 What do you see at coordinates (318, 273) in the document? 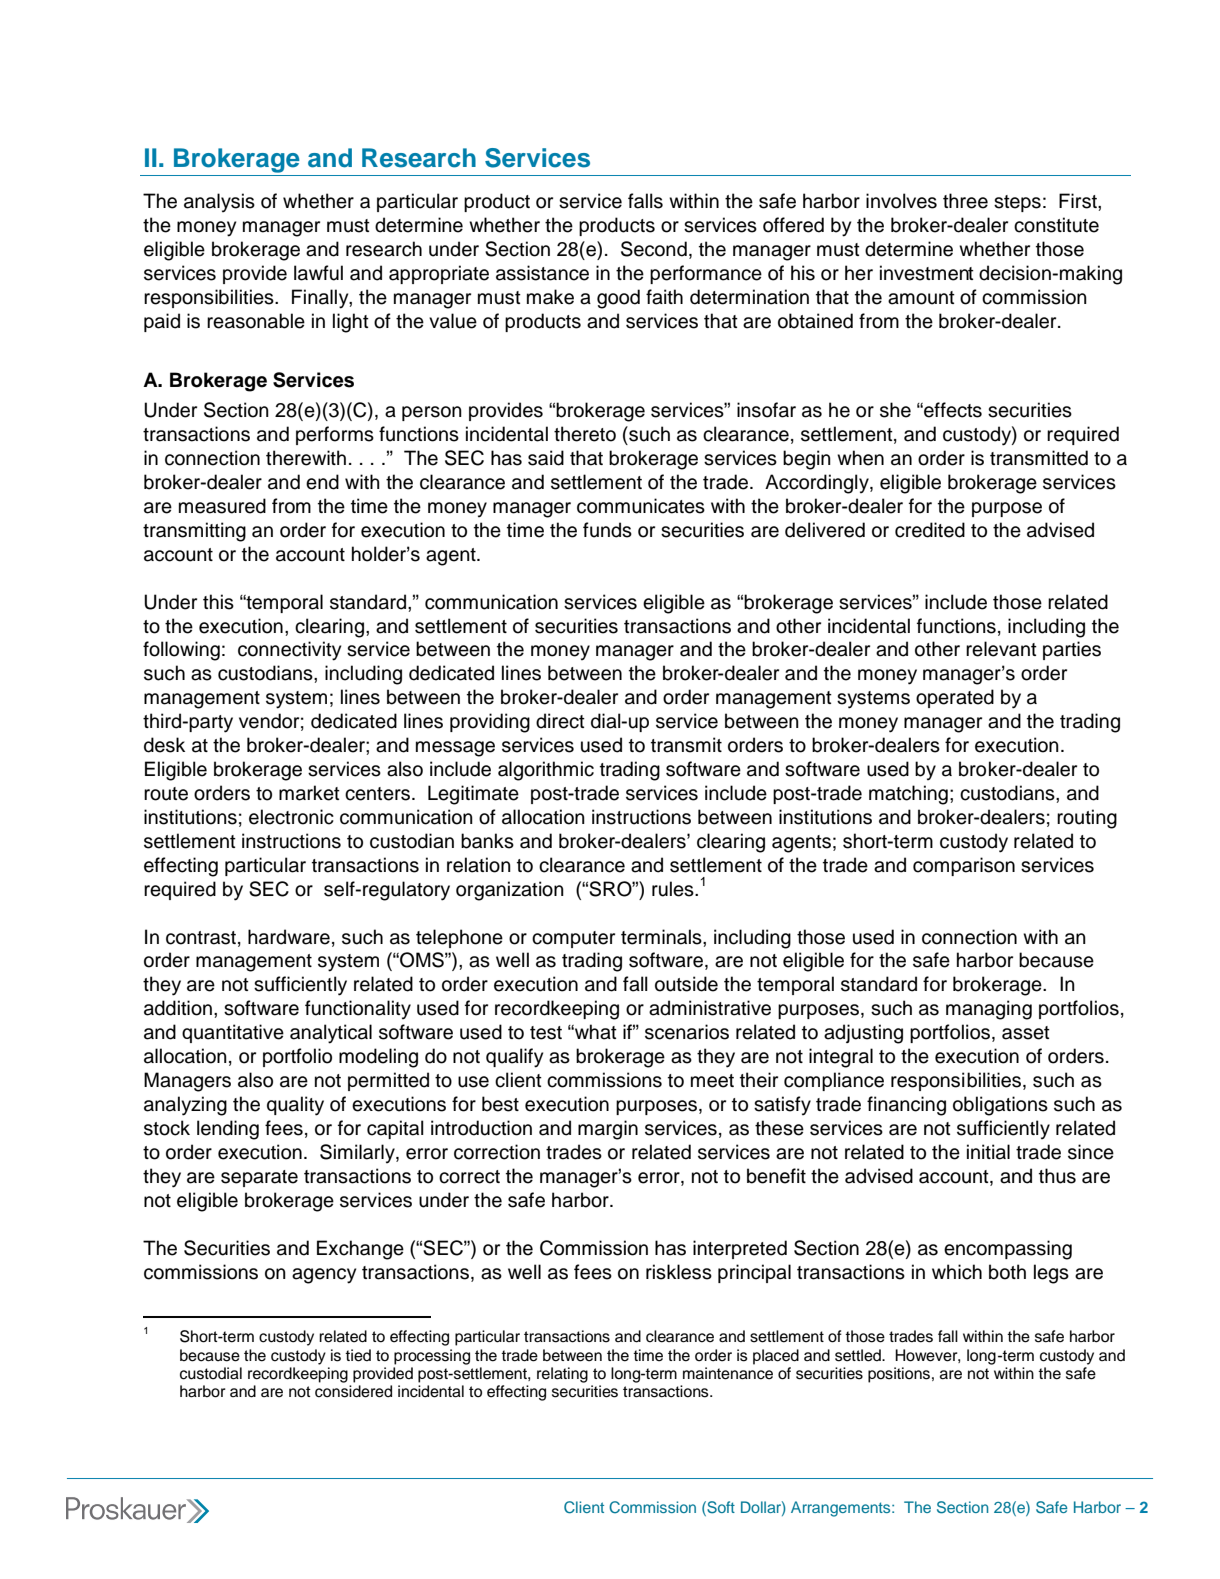
I see `lawful` at bounding box center [318, 273].
